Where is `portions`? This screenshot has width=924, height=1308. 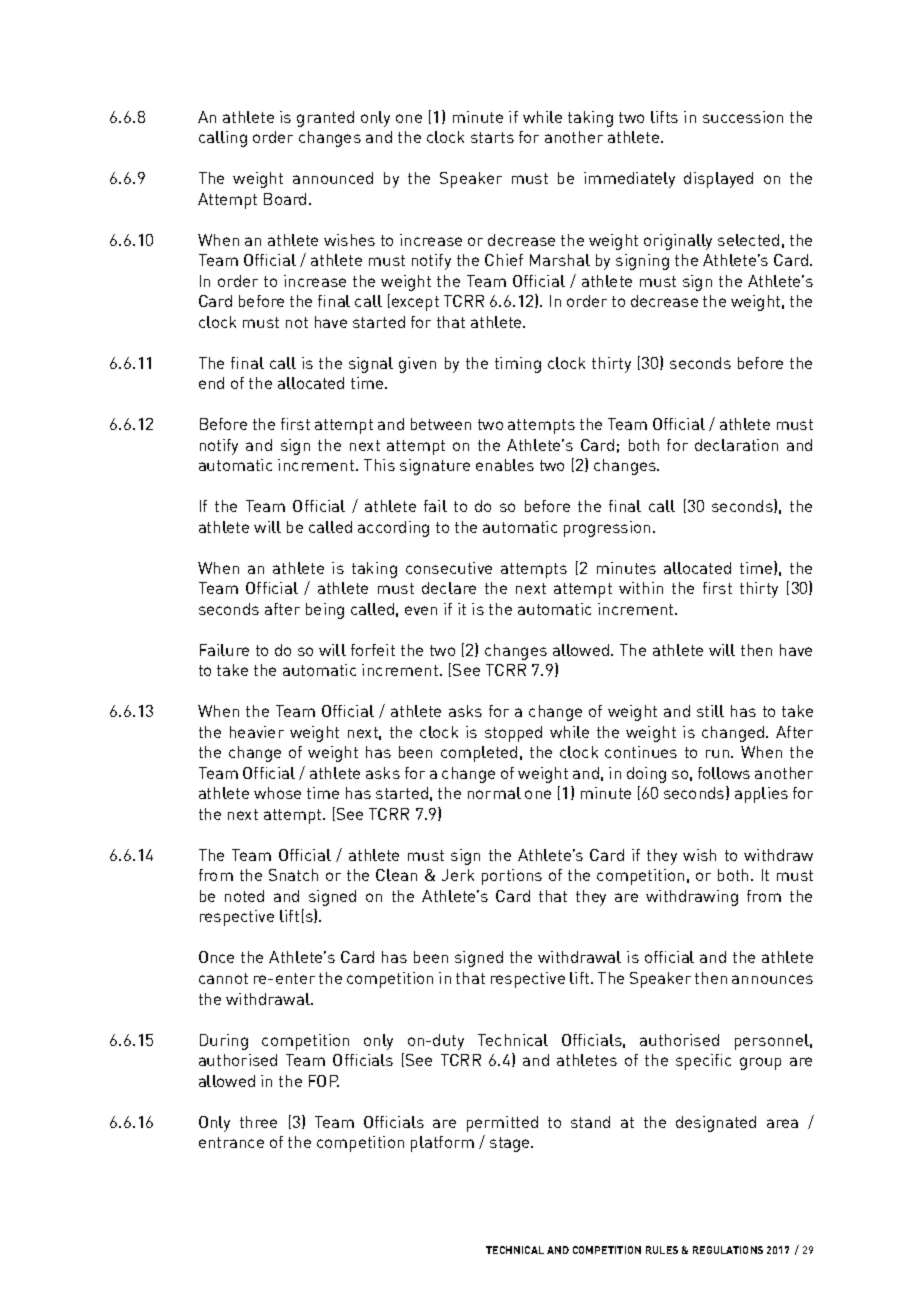 portions is located at coordinates (512, 877).
